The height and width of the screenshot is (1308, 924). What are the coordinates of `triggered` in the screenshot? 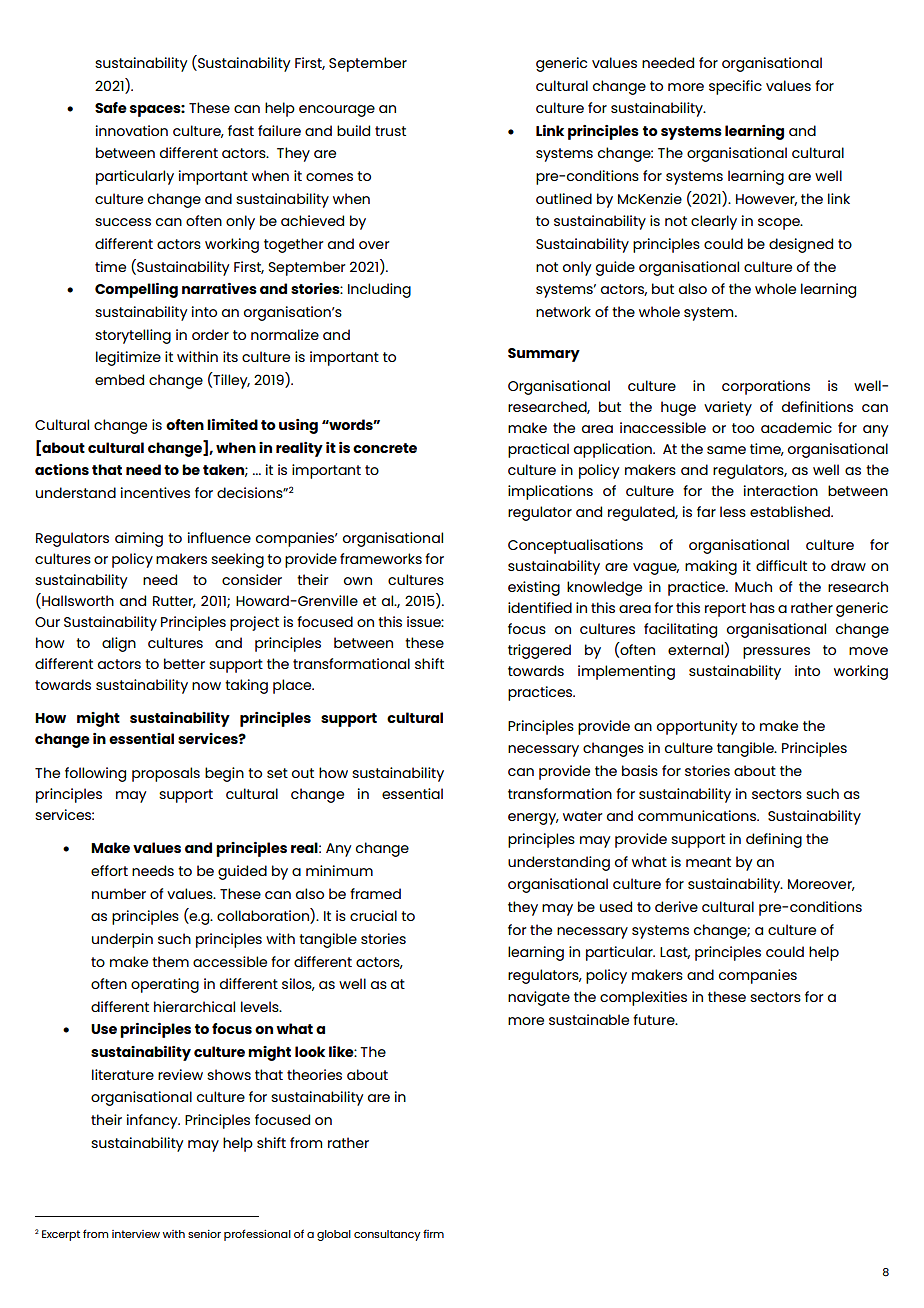 It's located at (539, 651).
